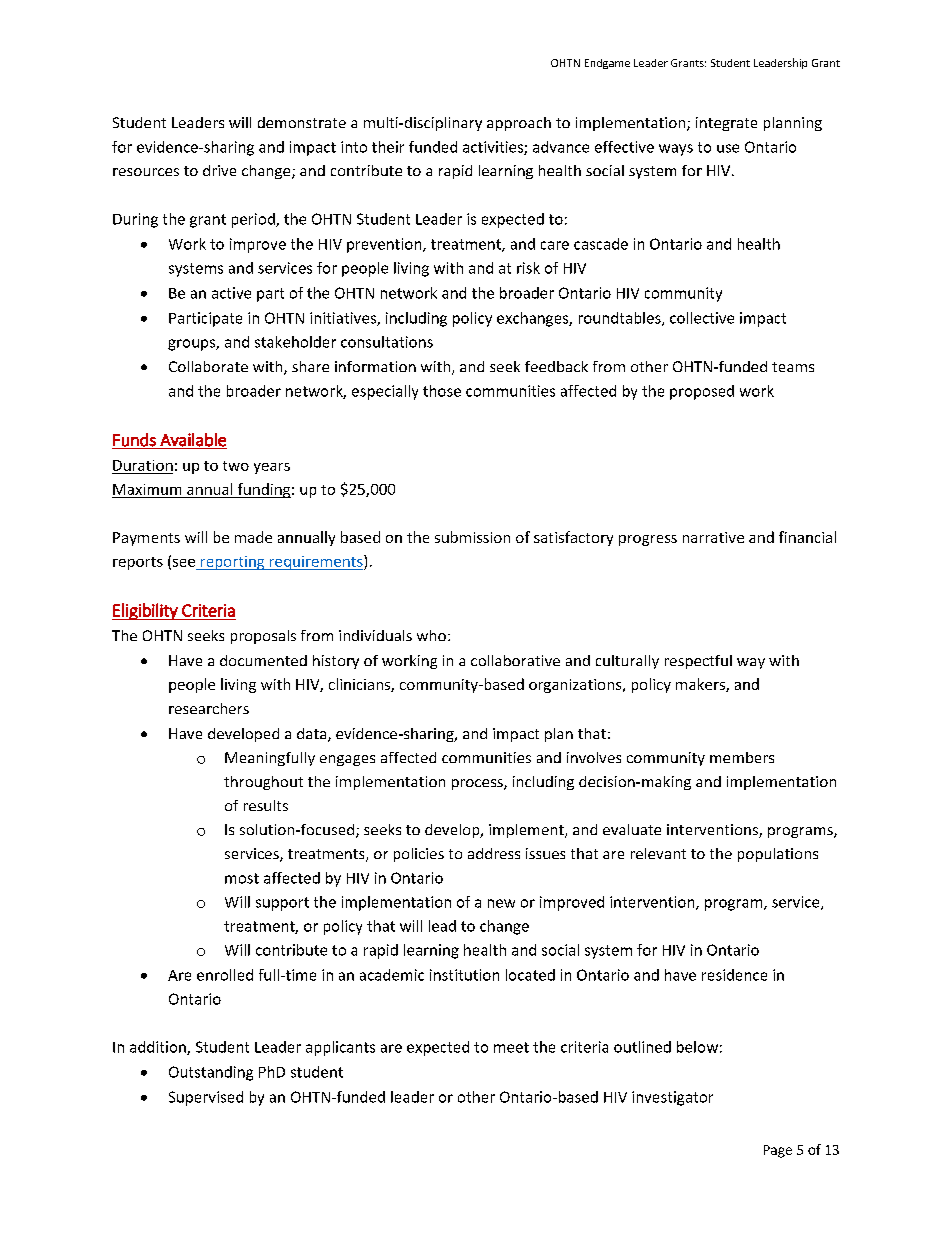  What do you see at coordinates (702, 392) in the page?
I see `proposed` at bounding box center [702, 392].
